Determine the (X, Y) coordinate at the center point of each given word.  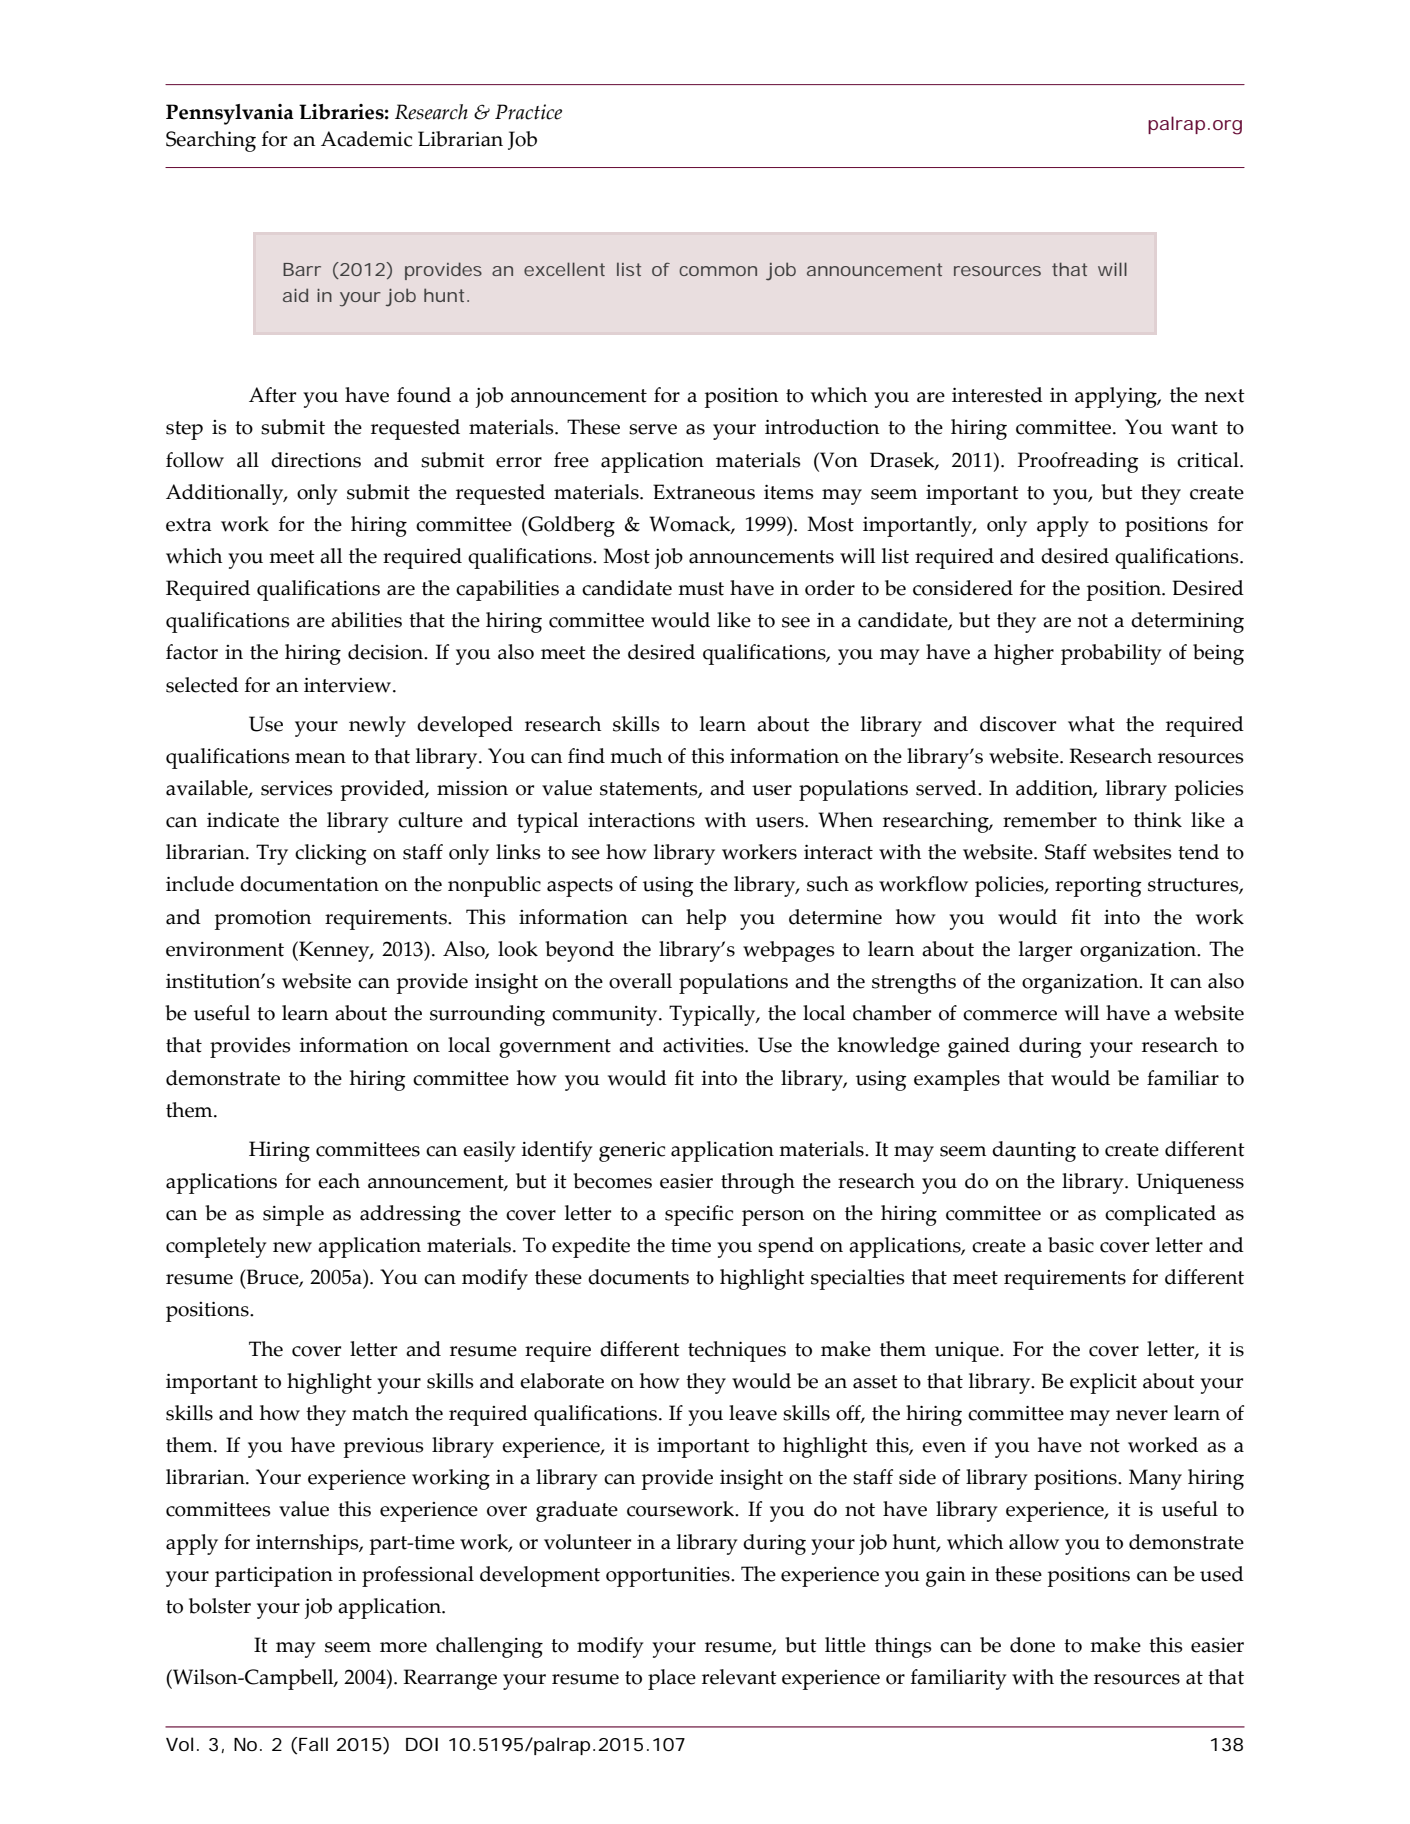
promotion (263, 920)
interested (997, 395)
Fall (313, 1744)
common (718, 271)
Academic (366, 139)
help (706, 919)
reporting (1098, 887)
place (672, 1679)
